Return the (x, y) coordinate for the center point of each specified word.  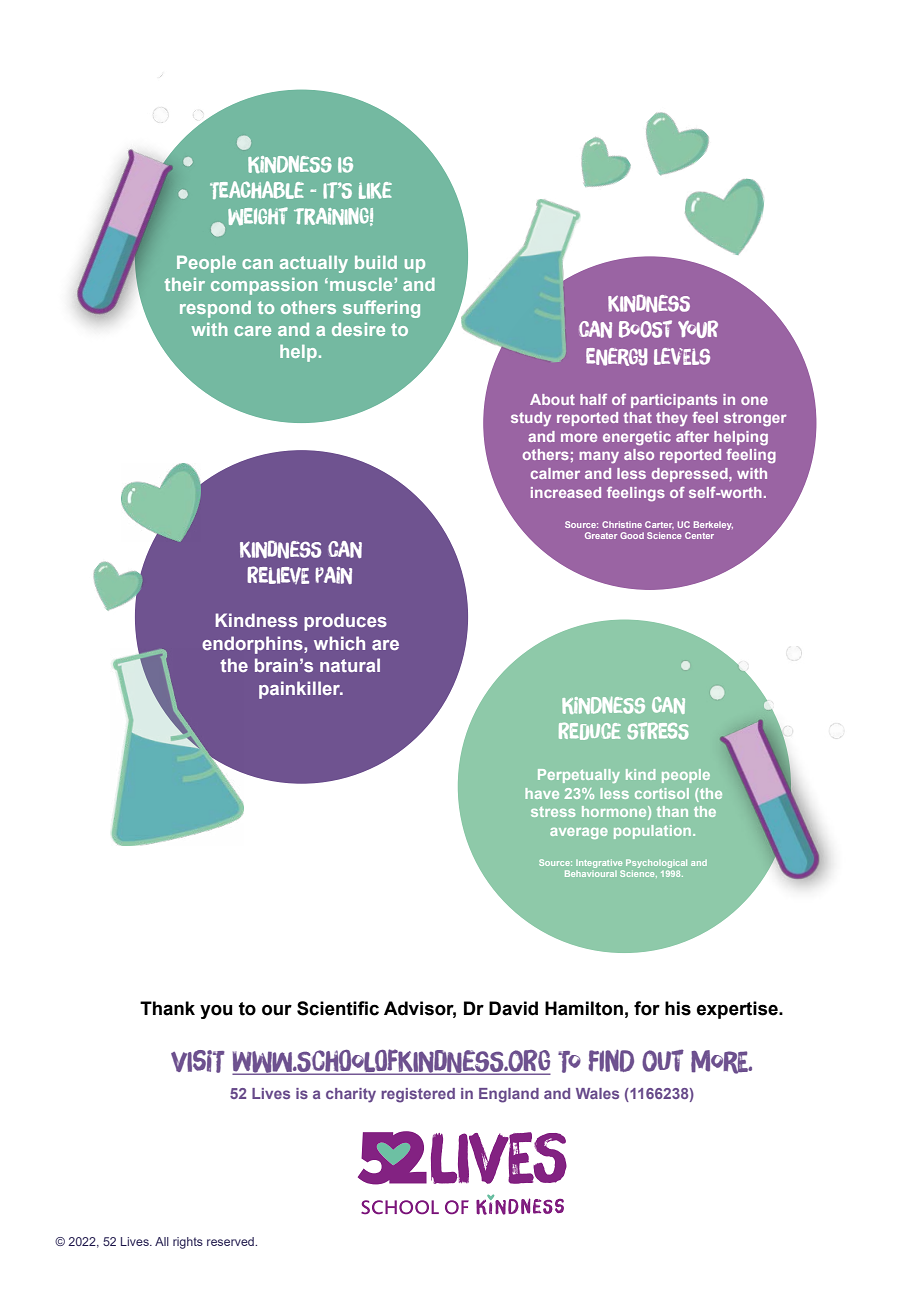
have (542, 793)
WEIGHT (258, 216)
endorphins (253, 645)
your (698, 329)
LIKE (375, 190)
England (509, 1095)
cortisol (662, 793)
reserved (231, 1241)
